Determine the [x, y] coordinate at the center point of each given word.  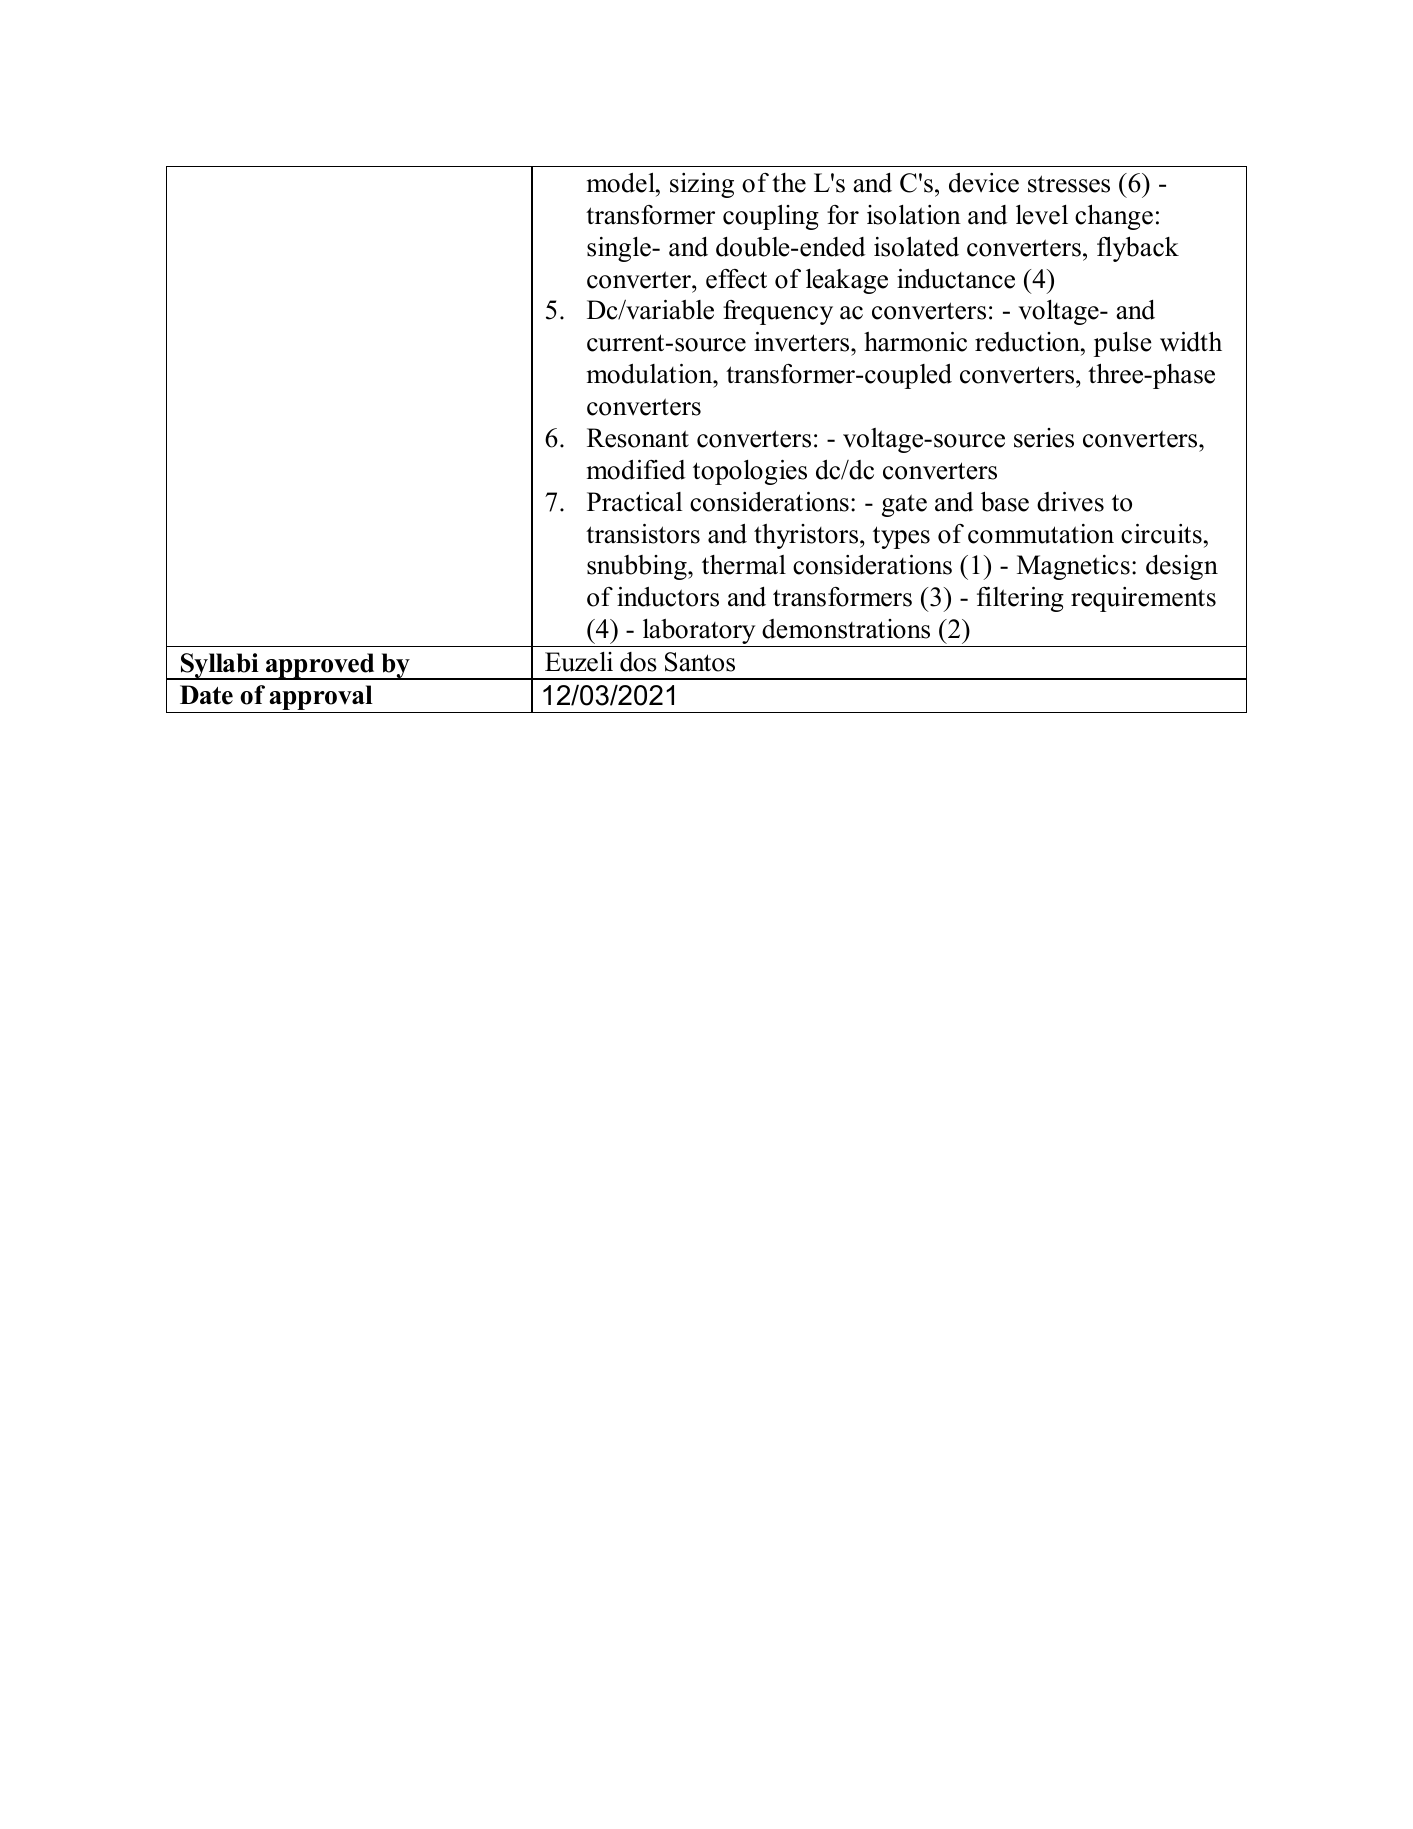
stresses [1069, 184]
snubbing [638, 567]
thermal [744, 565]
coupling [771, 217]
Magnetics [1073, 567]
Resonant [638, 438]
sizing [702, 185]
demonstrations [846, 629]
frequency [778, 312]
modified [636, 470]
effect [736, 279]
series [1044, 438]
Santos [700, 662]
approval [321, 699]
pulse [1123, 344]
